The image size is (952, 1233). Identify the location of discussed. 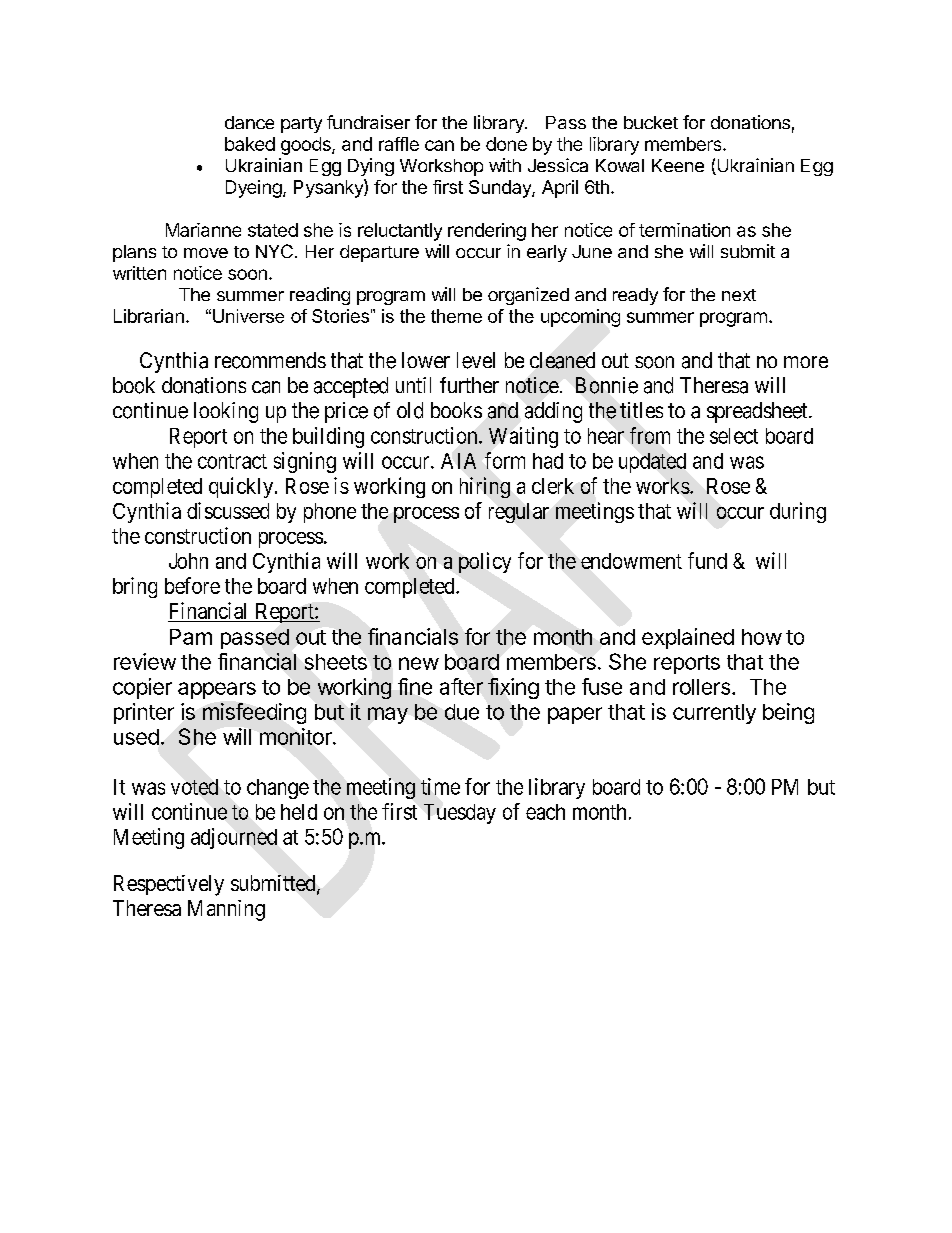
(228, 510).
